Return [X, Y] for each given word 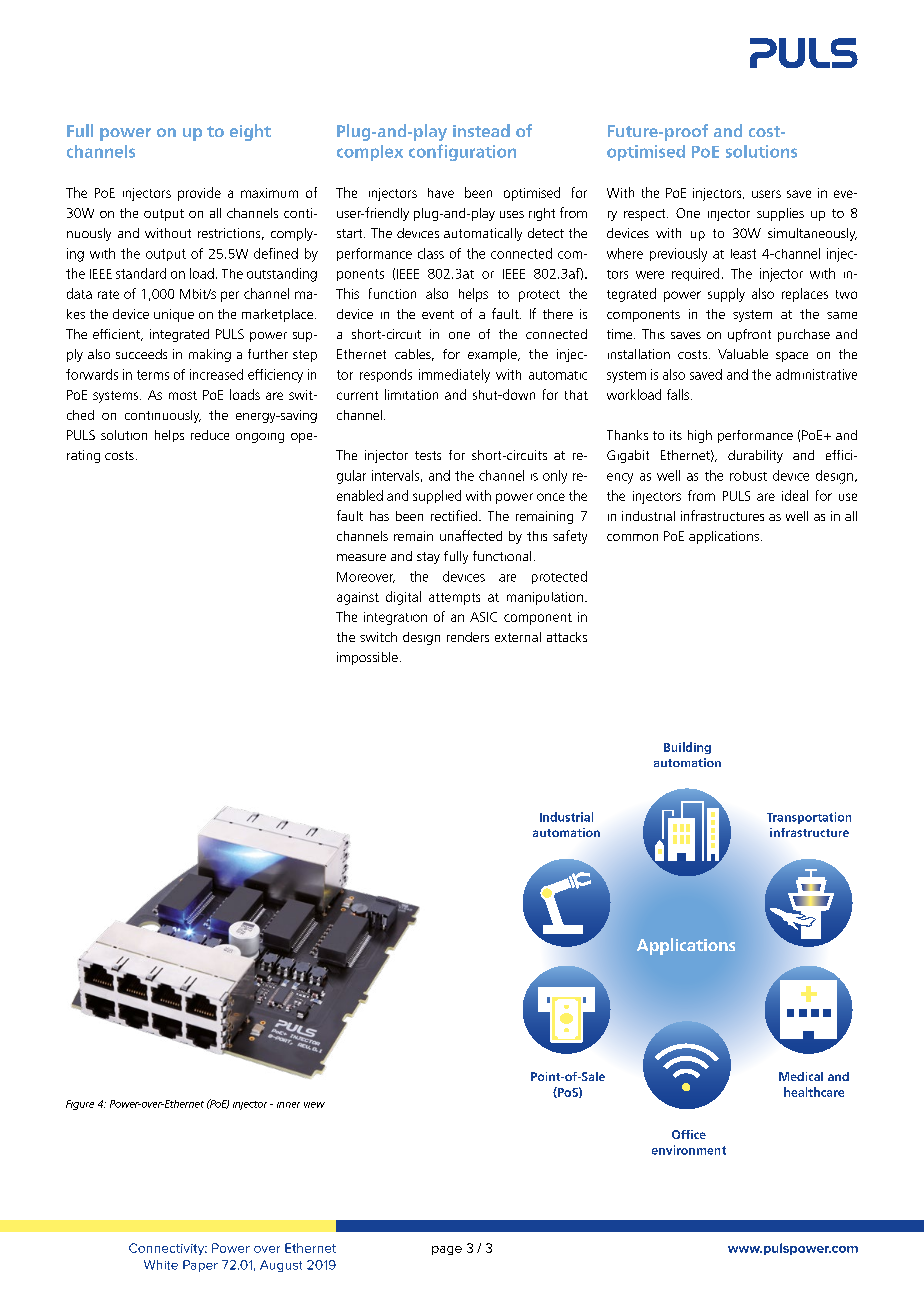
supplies [780, 214]
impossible [367, 658]
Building [687, 748]
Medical [801, 1076]
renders [468, 637]
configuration [462, 152]
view [314, 1105]
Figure [80, 1105]
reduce [210, 435]
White [161, 1265]
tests [428, 455]
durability [755, 456]
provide [199, 194]
